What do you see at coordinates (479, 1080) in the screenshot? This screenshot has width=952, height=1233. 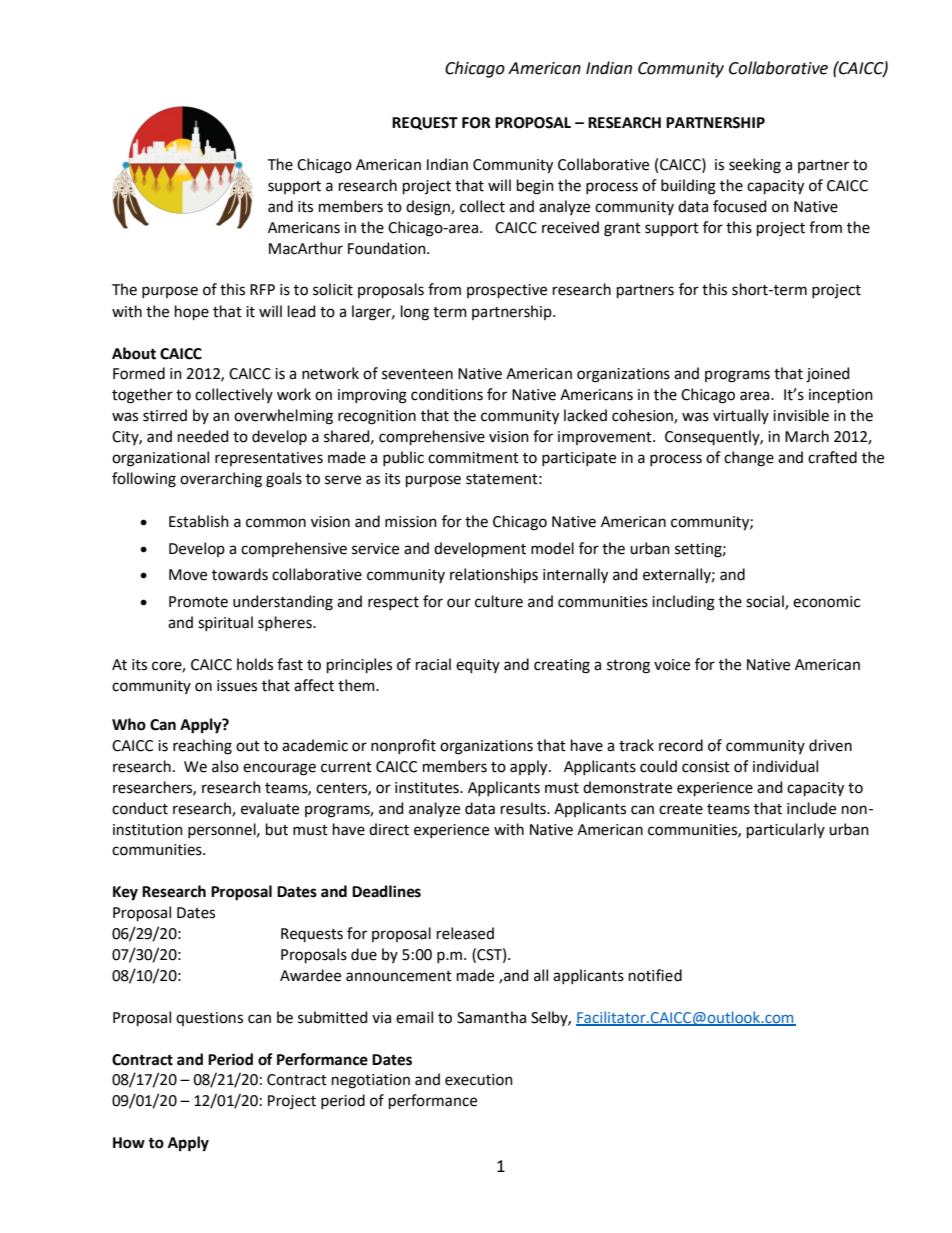 I see `execution` at bounding box center [479, 1080].
